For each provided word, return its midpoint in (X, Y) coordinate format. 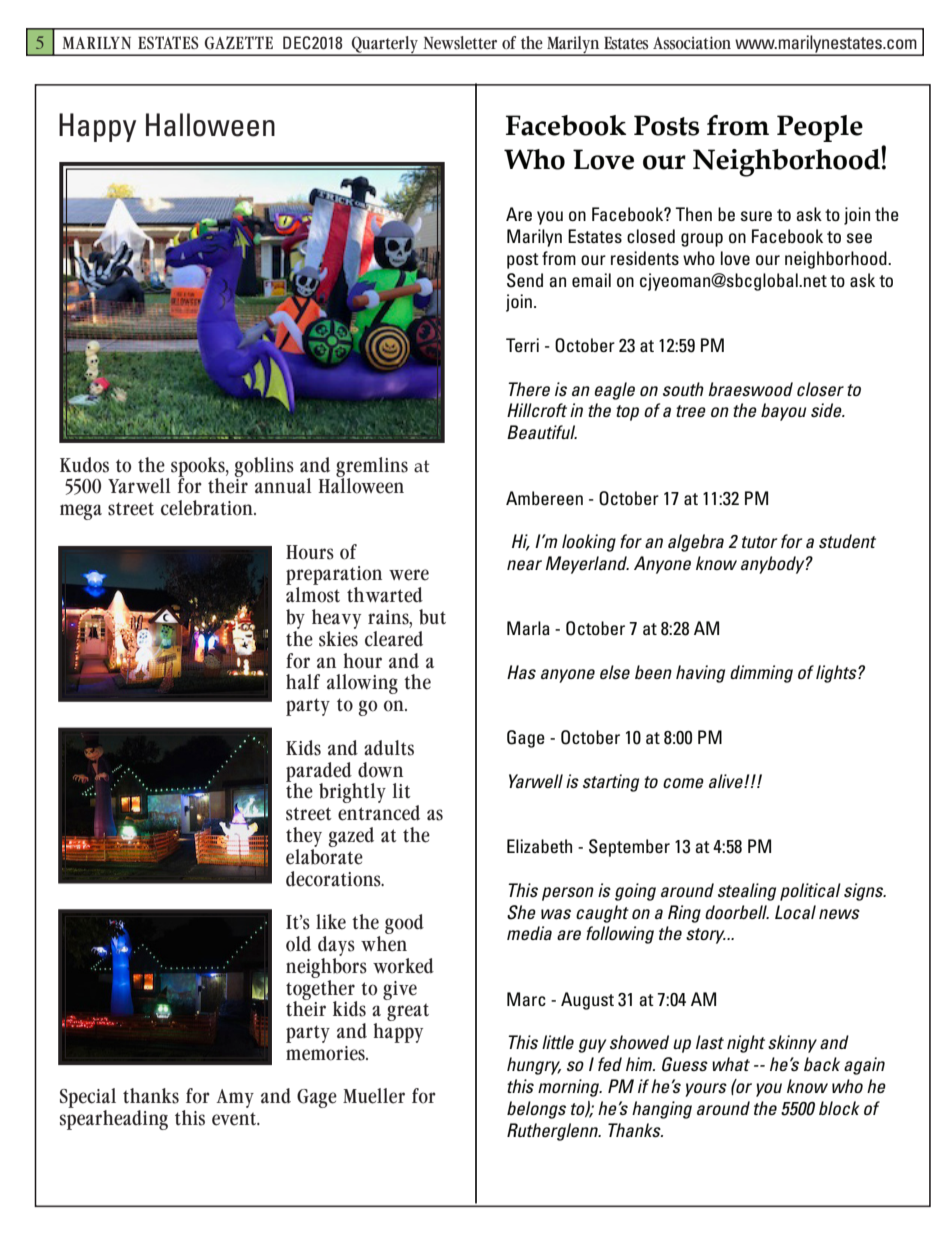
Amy (235, 1098)
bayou (783, 412)
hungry (534, 1066)
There (529, 389)
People (820, 128)
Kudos (84, 465)
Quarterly (385, 46)
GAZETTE (238, 43)
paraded (320, 773)
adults (389, 748)
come (683, 783)
